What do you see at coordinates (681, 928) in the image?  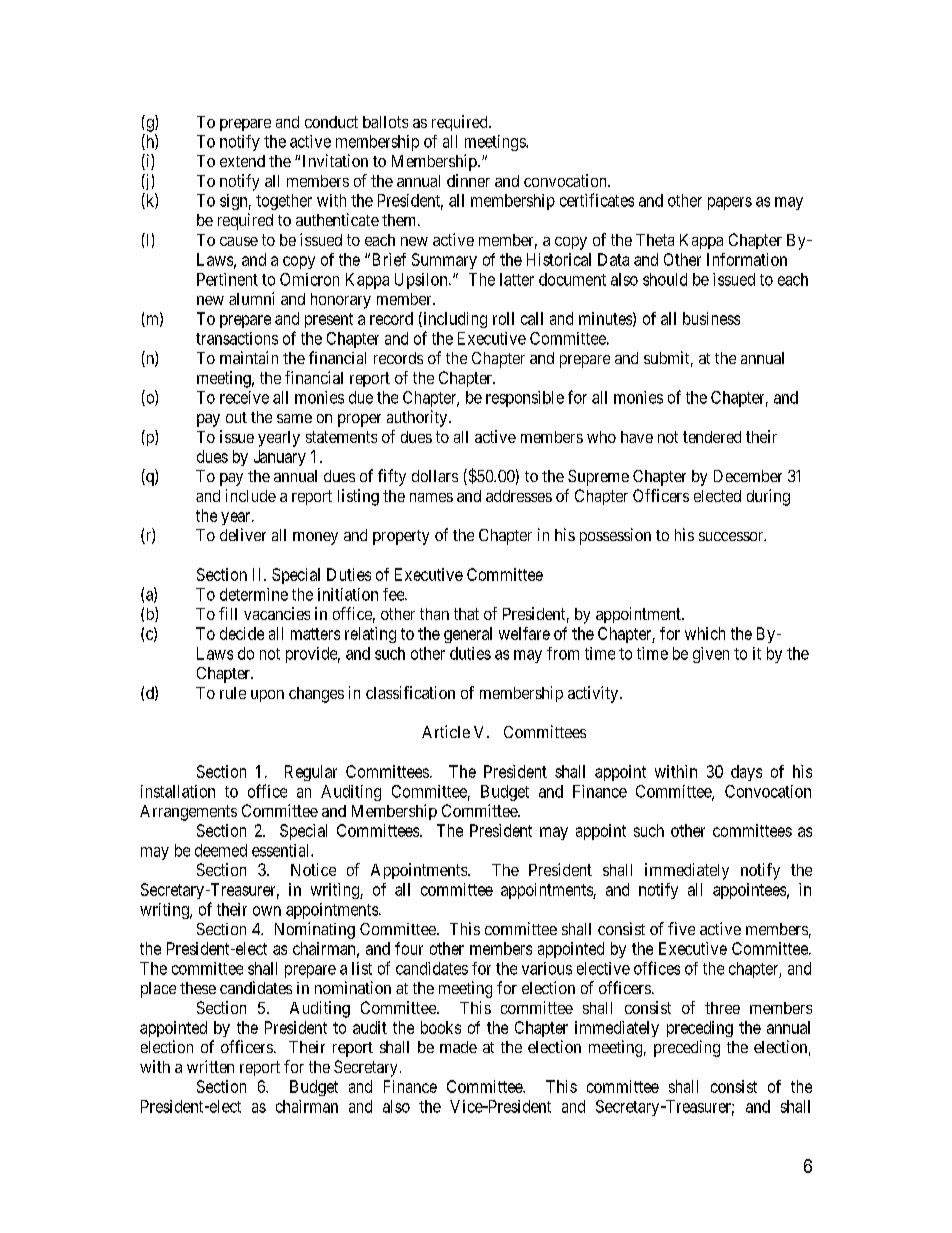 I see `five` at bounding box center [681, 928].
